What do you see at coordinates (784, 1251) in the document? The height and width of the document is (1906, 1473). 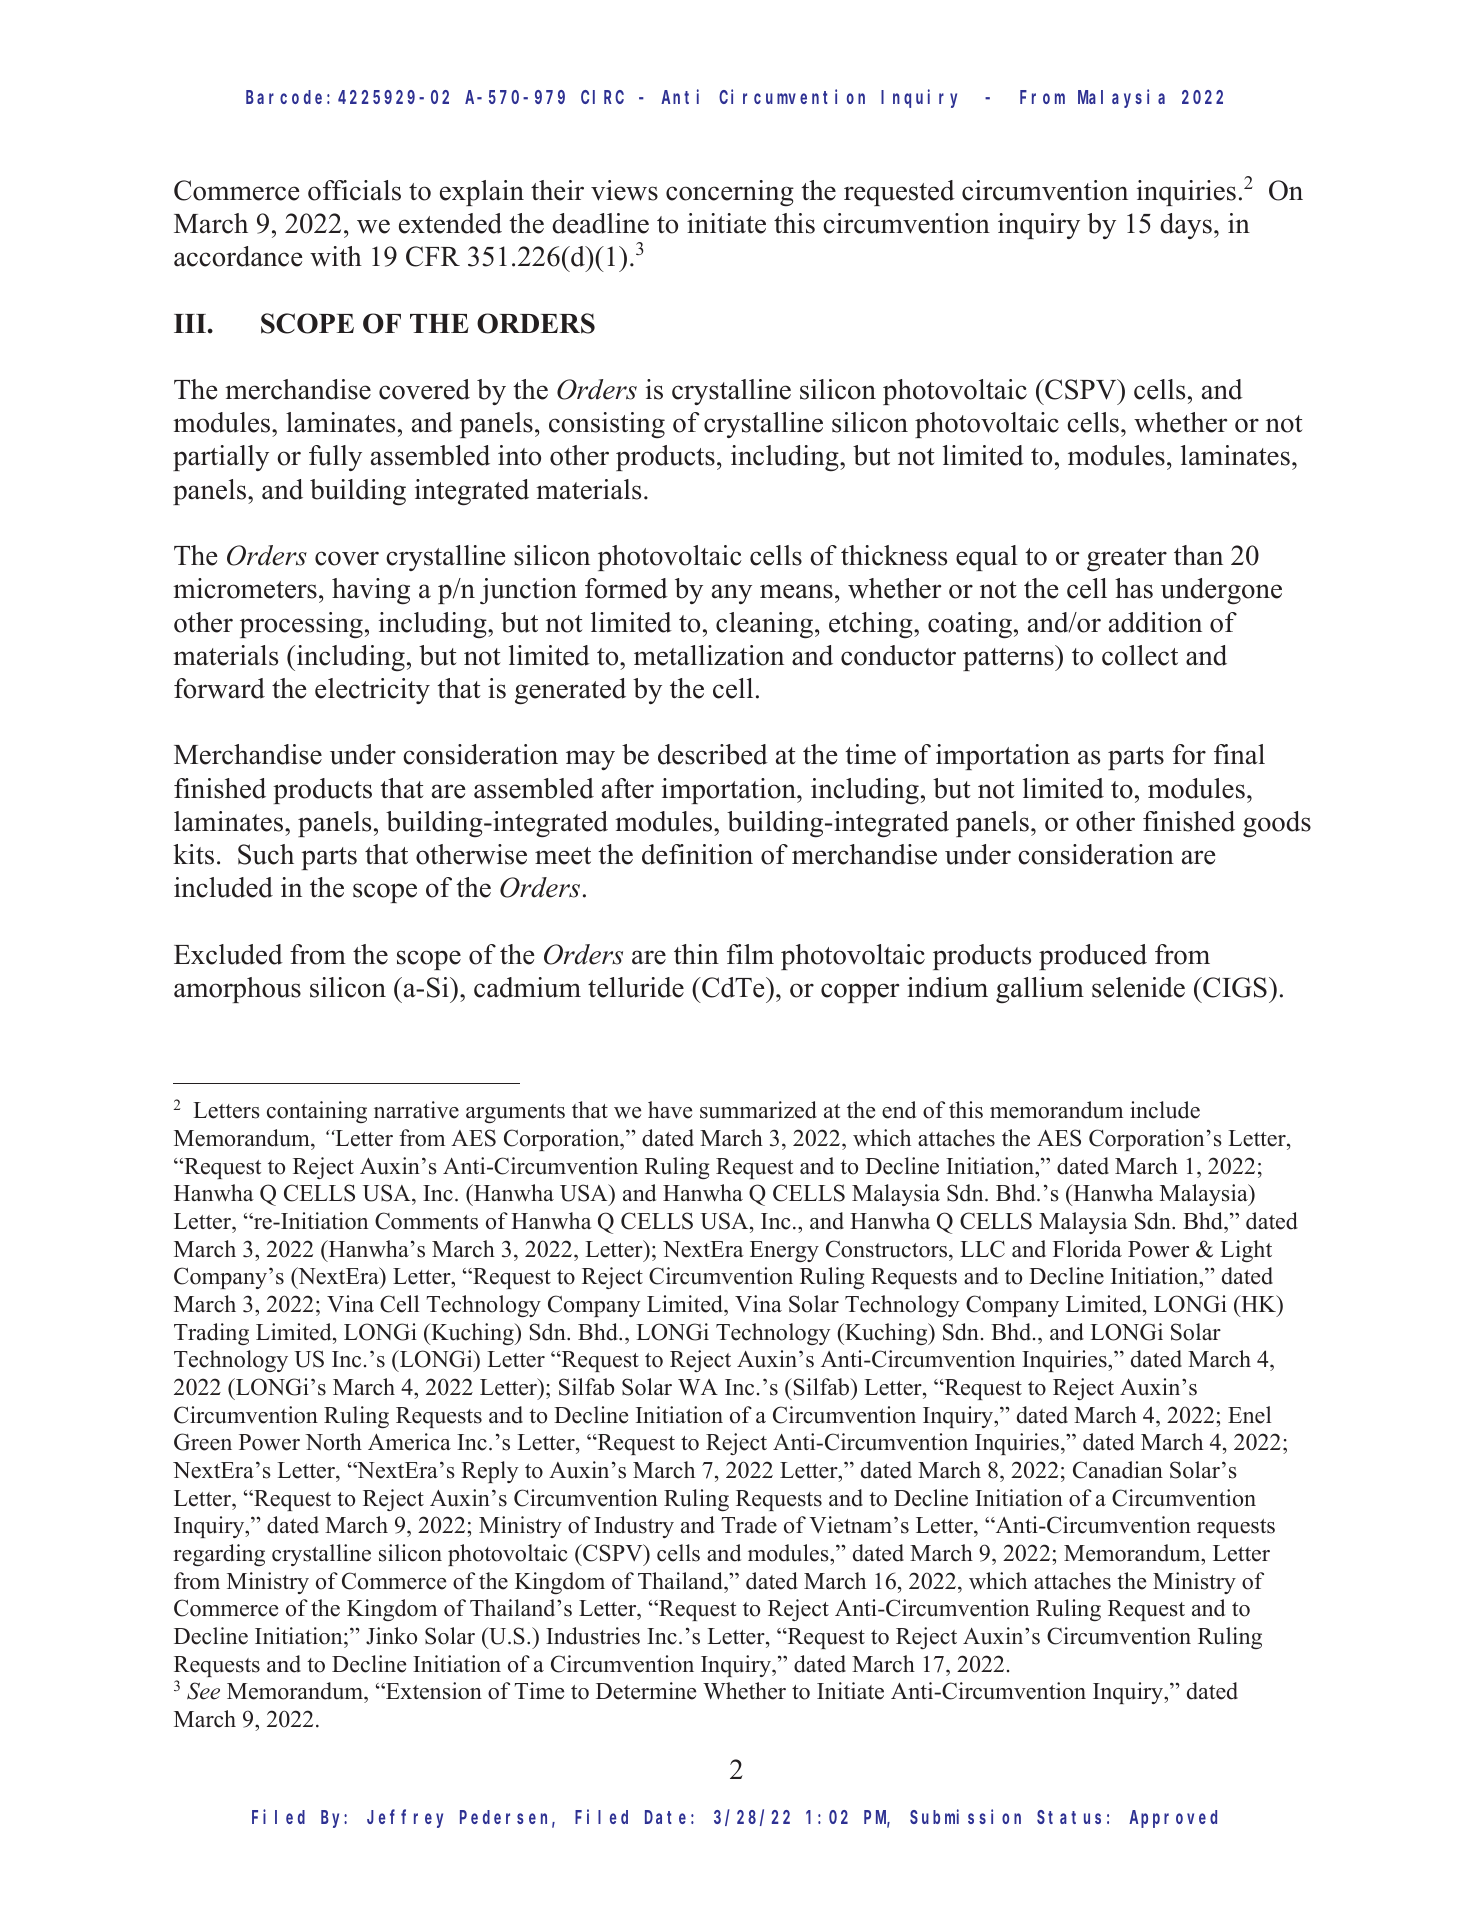 I see `Energy` at bounding box center [784, 1251].
